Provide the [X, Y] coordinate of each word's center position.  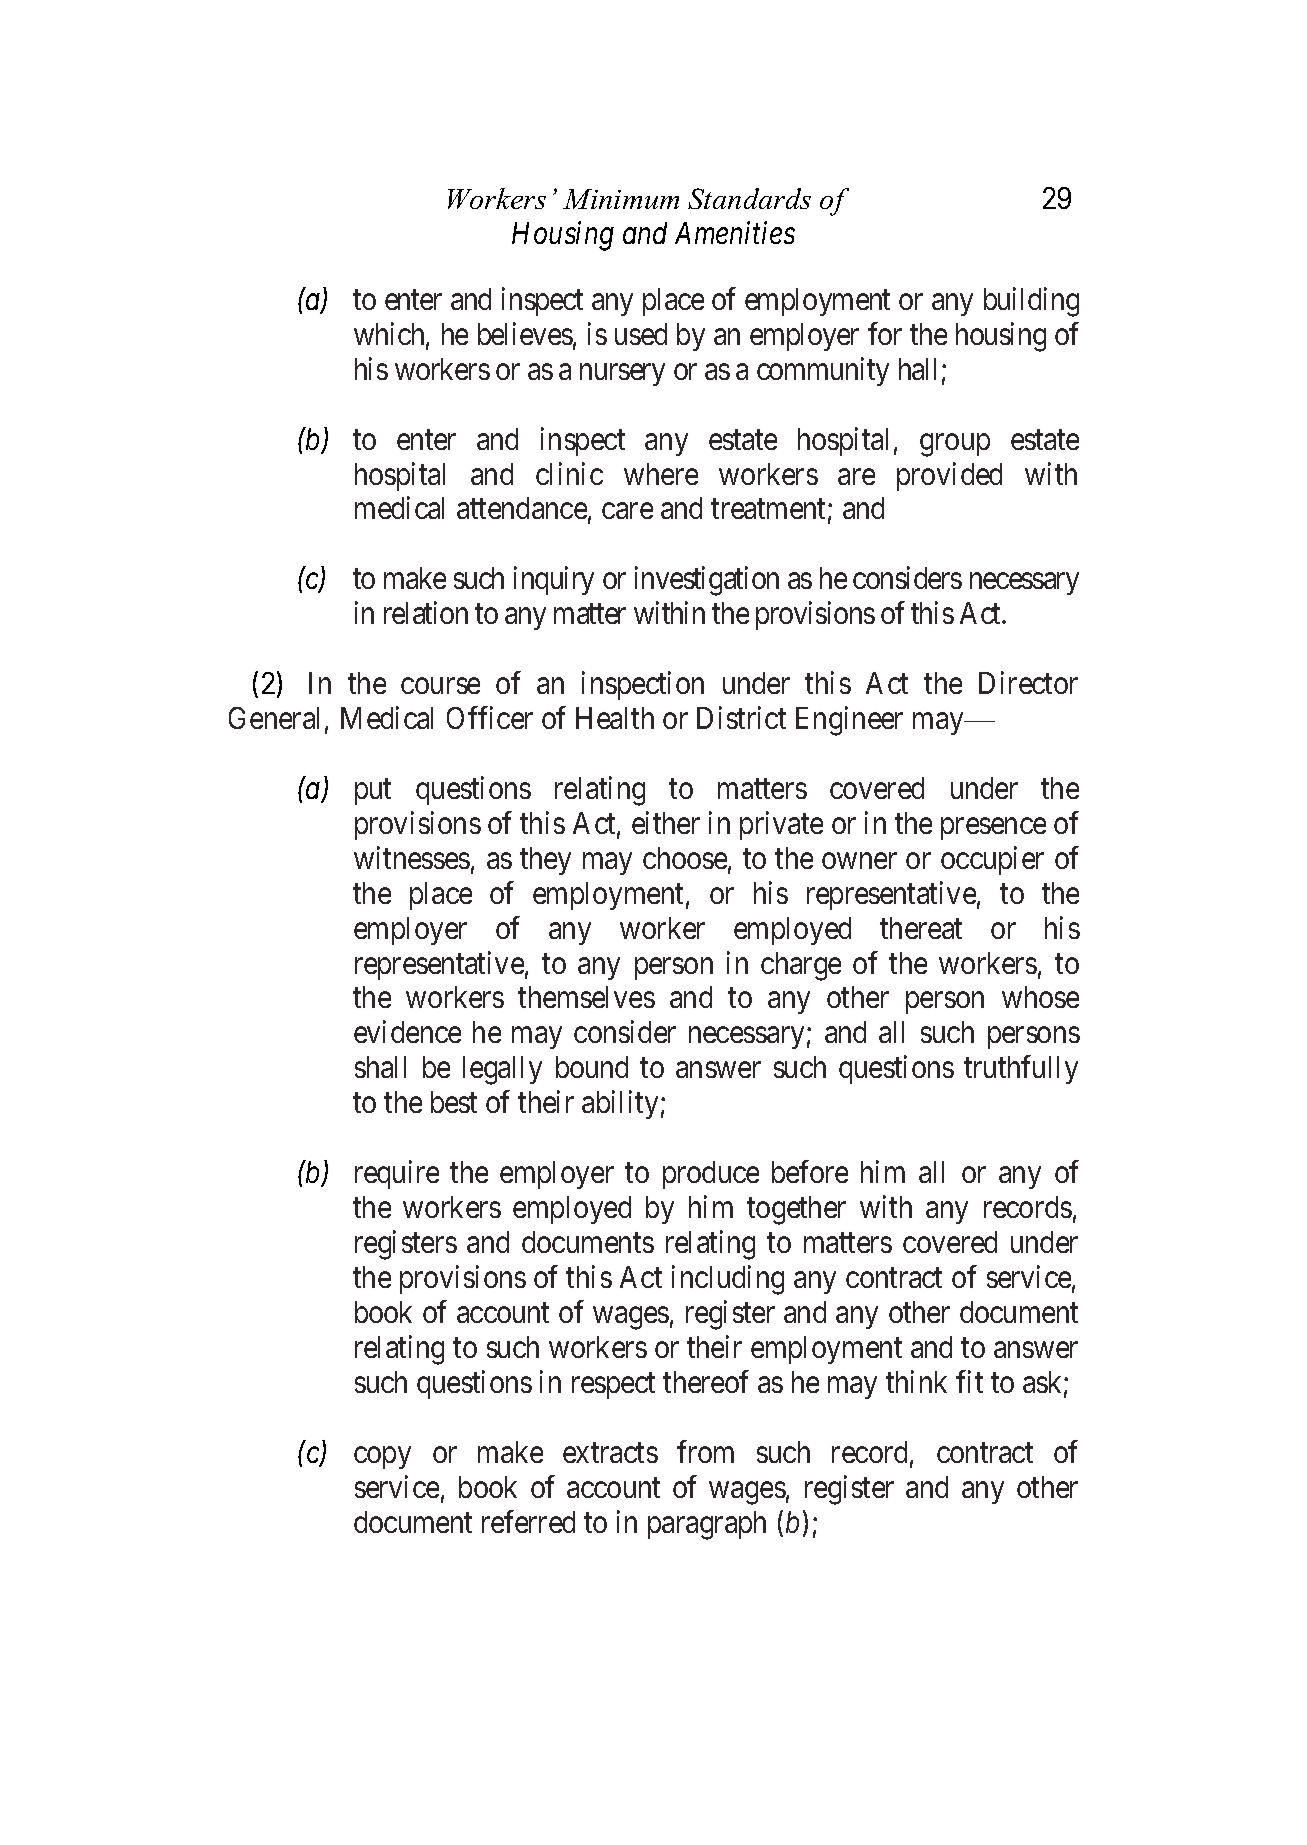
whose [1040, 997]
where [661, 474]
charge [801, 966]
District [741, 717]
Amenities [735, 233]
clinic [569, 473]
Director [1028, 682]
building [1031, 302]
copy [382, 1458]
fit [969, 1381]
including [728, 1280]
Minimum [621, 199]
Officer [490, 717]
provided [949, 476]
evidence [407, 1032]
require [397, 1174]
